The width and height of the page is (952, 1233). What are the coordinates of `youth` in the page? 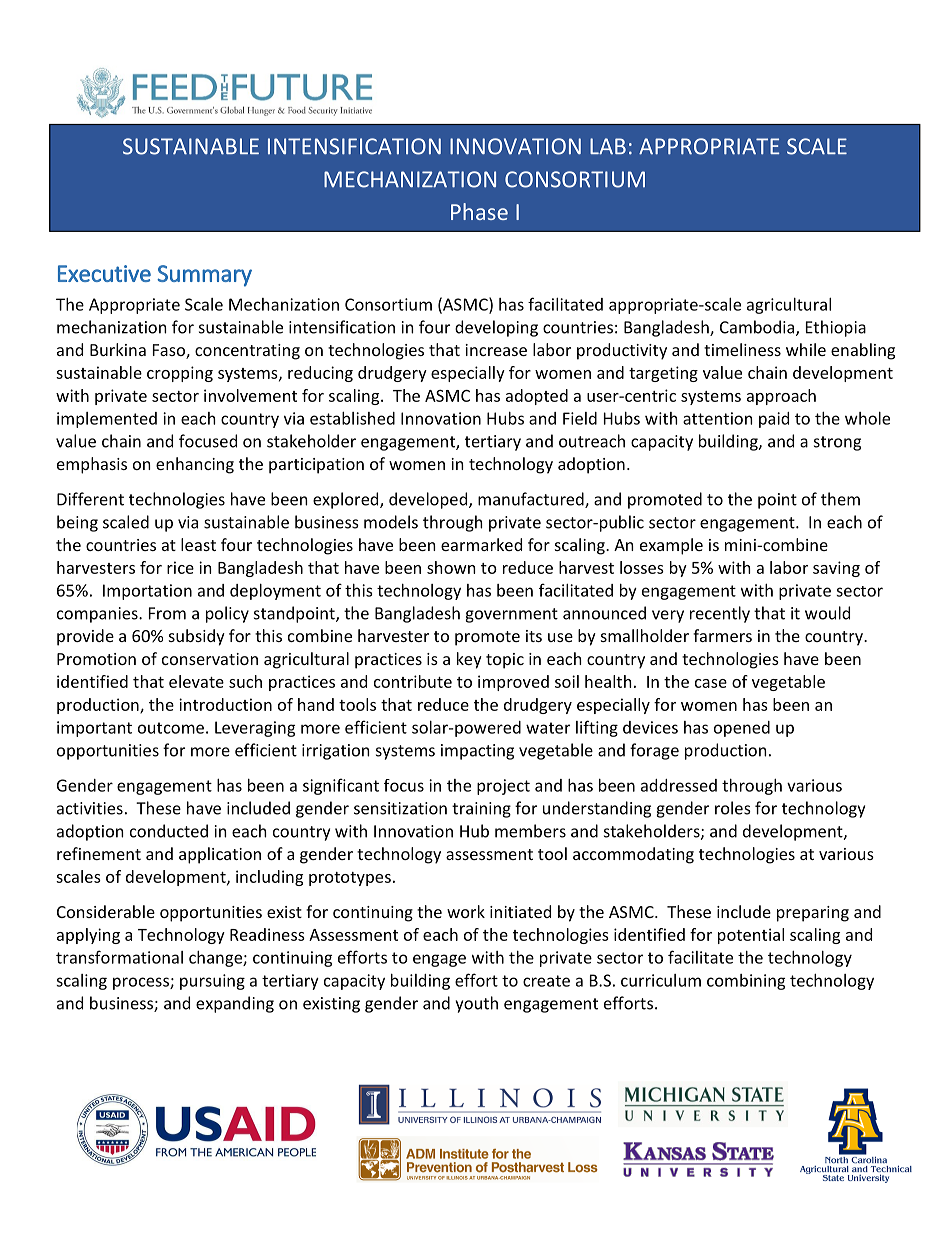 It's located at (476, 1004).
